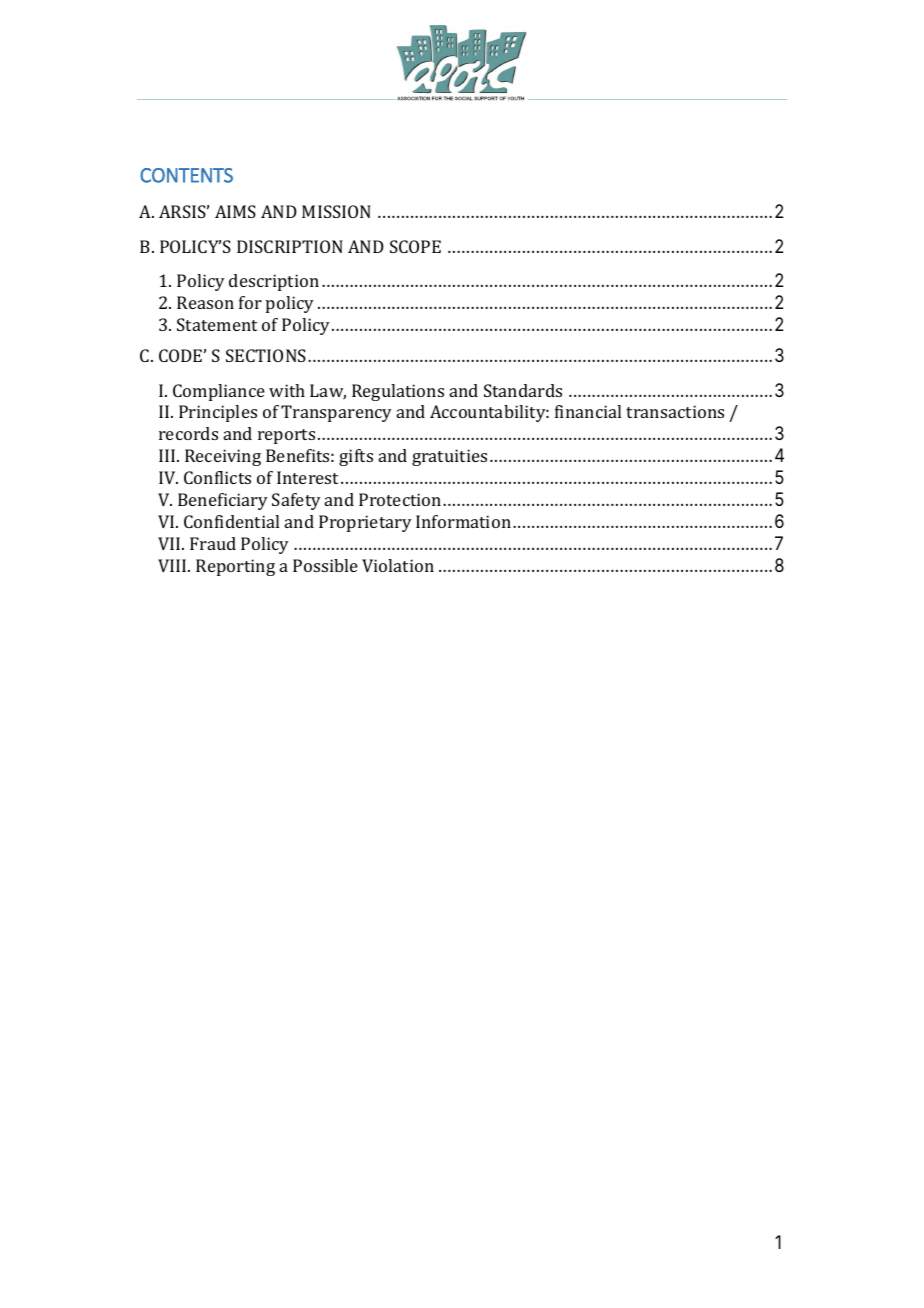  Describe the element at coordinates (186, 175) in the document. I see `CONTENTS` at that location.
